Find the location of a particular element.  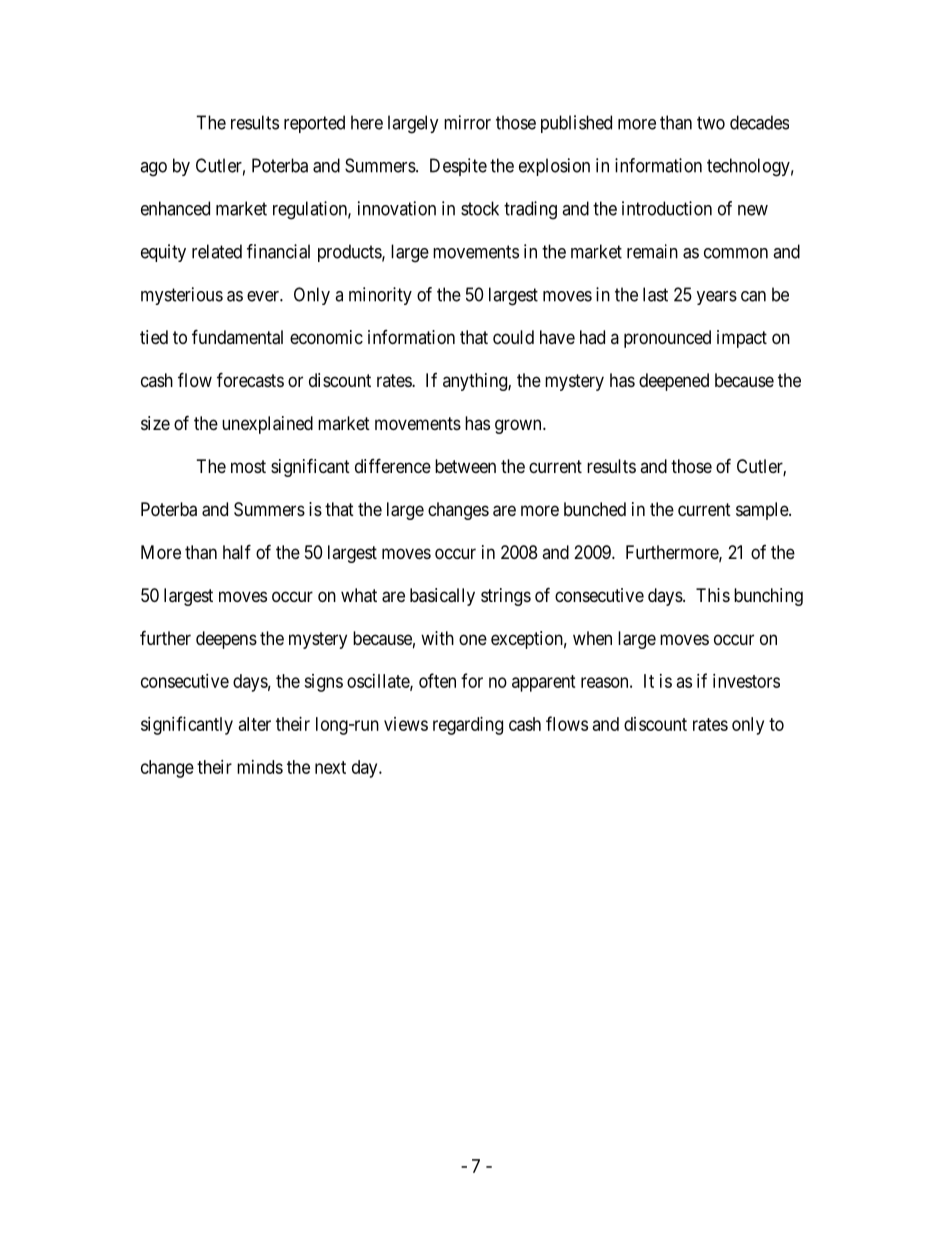

regarding is located at coordinates (468, 726).
